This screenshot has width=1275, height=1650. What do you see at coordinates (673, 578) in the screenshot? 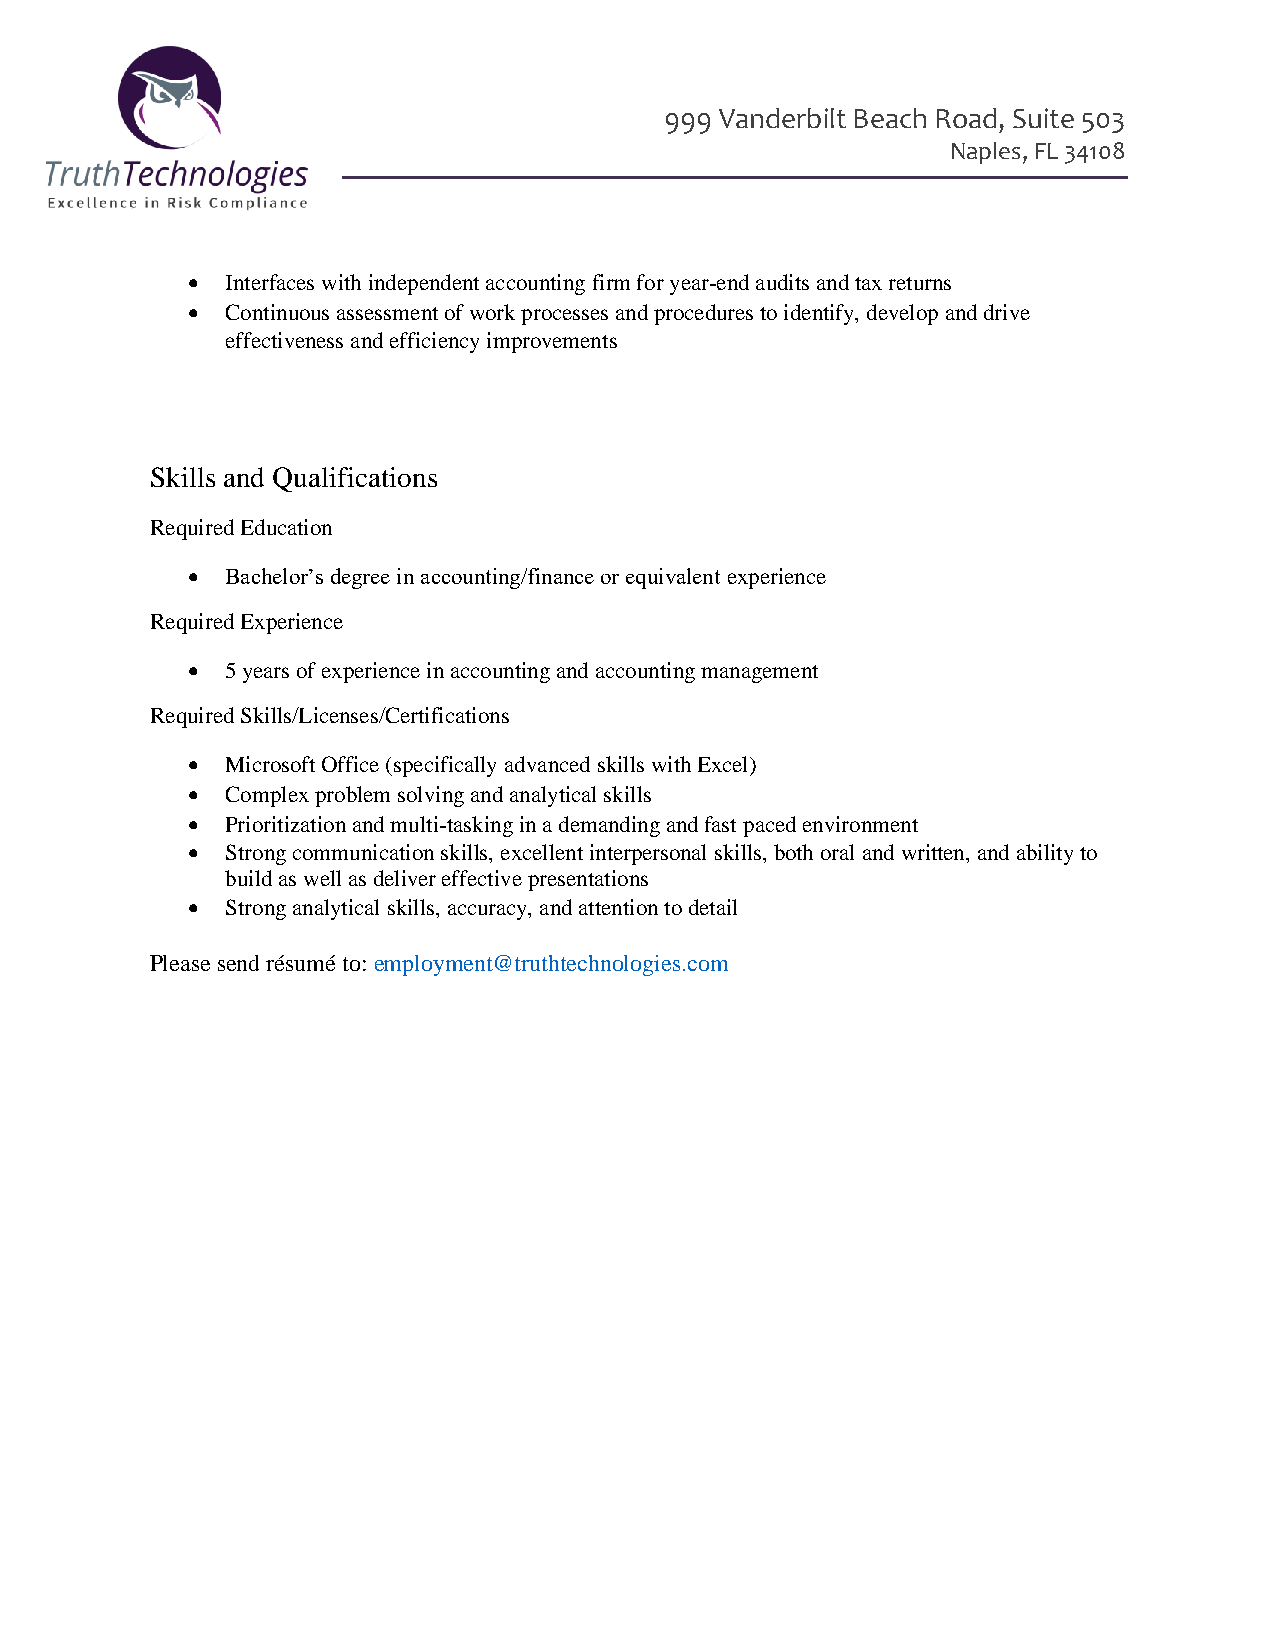
I see `equivalent` at bounding box center [673, 578].
